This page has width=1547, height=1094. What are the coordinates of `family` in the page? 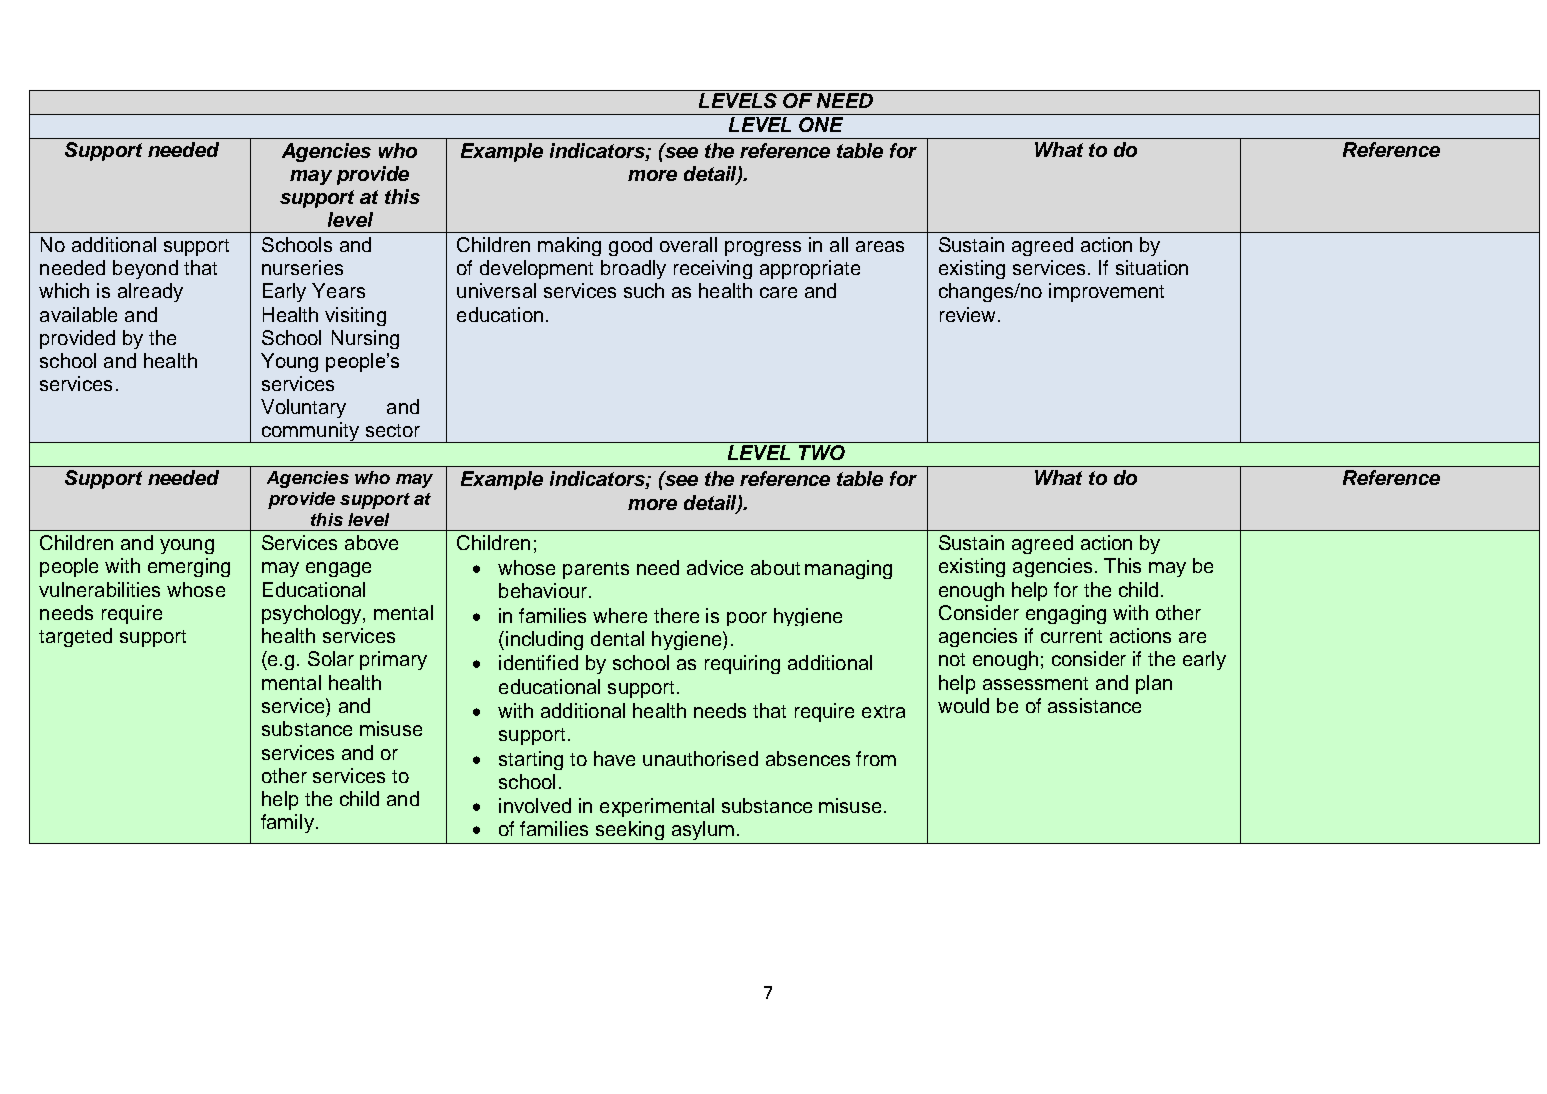 It's located at (287, 823).
